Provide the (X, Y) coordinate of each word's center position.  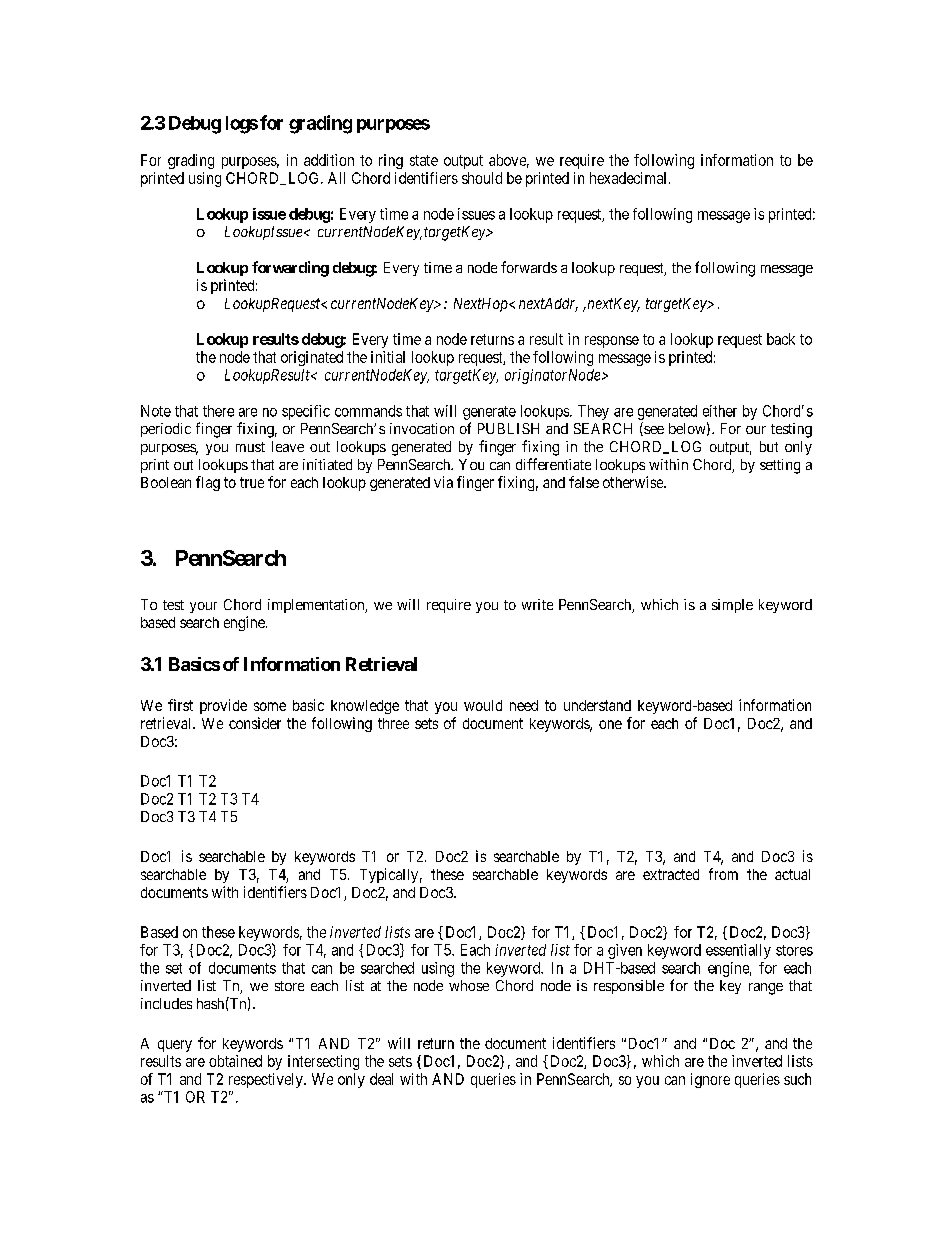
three (393, 723)
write (537, 604)
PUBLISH (508, 428)
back (781, 339)
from (723, 874)
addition (329, 160)
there (218, 411)
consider (255, 723)
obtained (235, 1061)
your (203, 607)
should (482, 178)
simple (732, 606)
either (720, 411)
